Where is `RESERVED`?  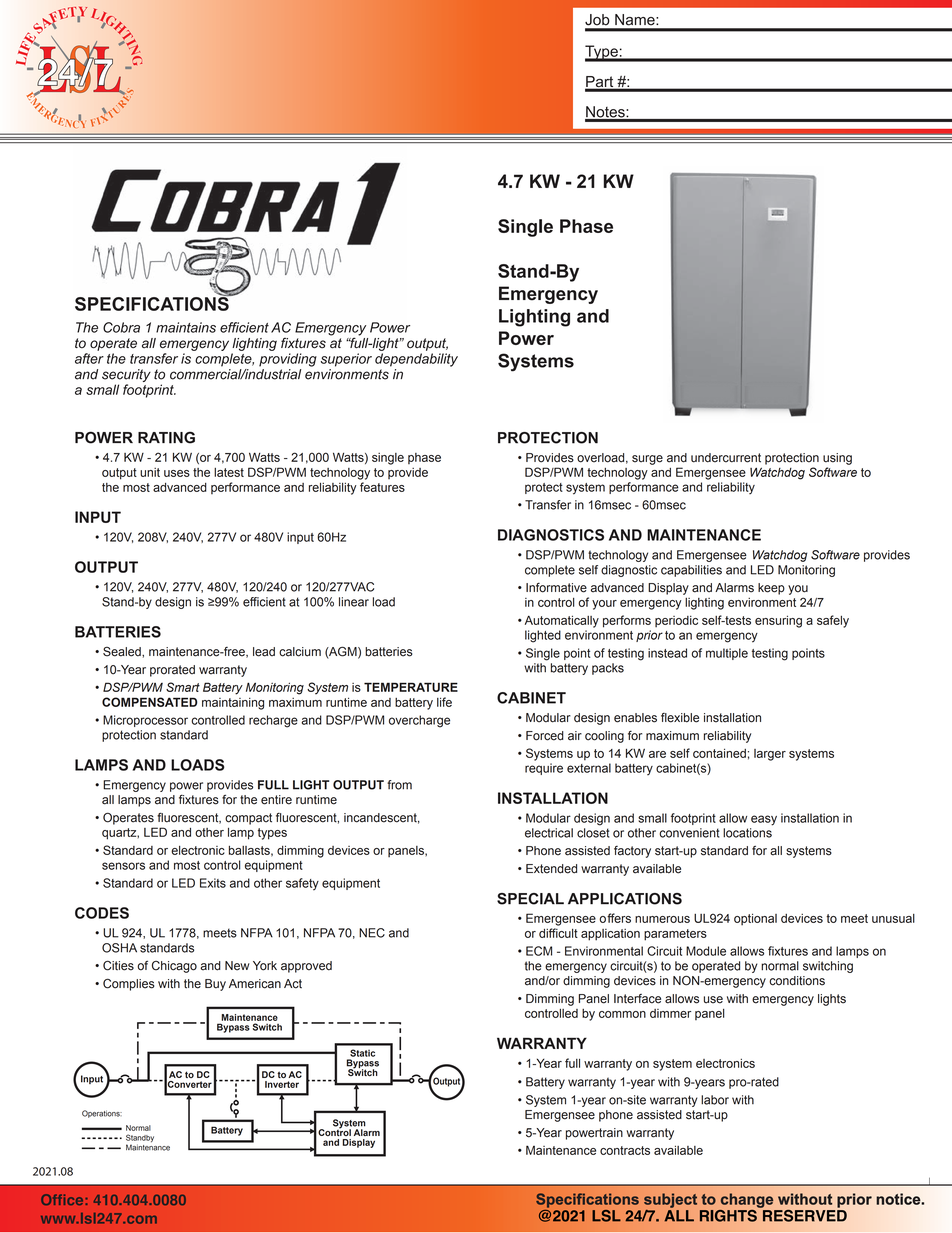 RESERVED is located at coordinates (803, 1214).
